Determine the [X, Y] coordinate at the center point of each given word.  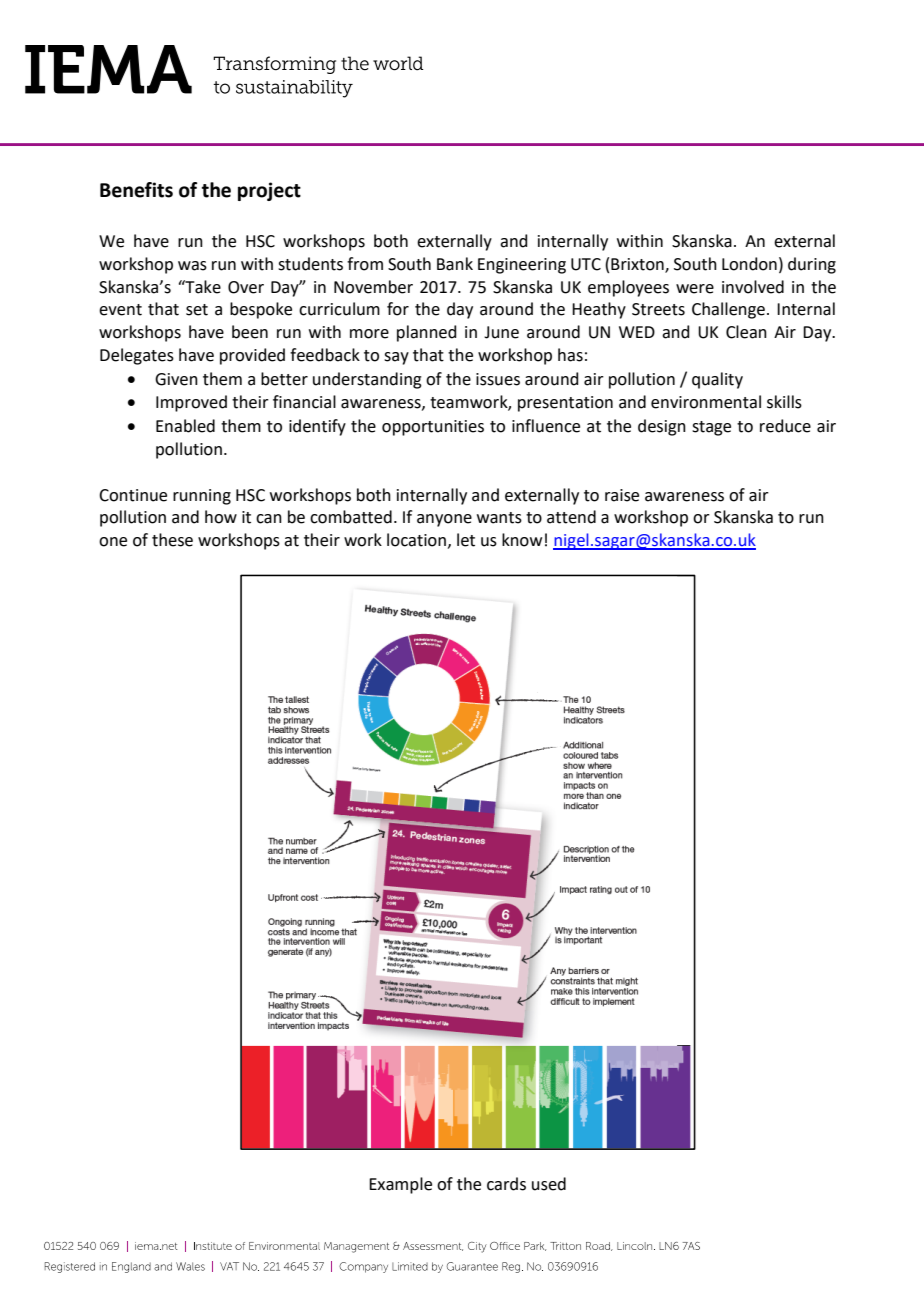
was [192, 266]
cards [506, 1184]
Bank [455, 264]
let [466, 540]
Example [400, 1185]
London [749, 264]
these [172, 540]
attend [571, 517]
